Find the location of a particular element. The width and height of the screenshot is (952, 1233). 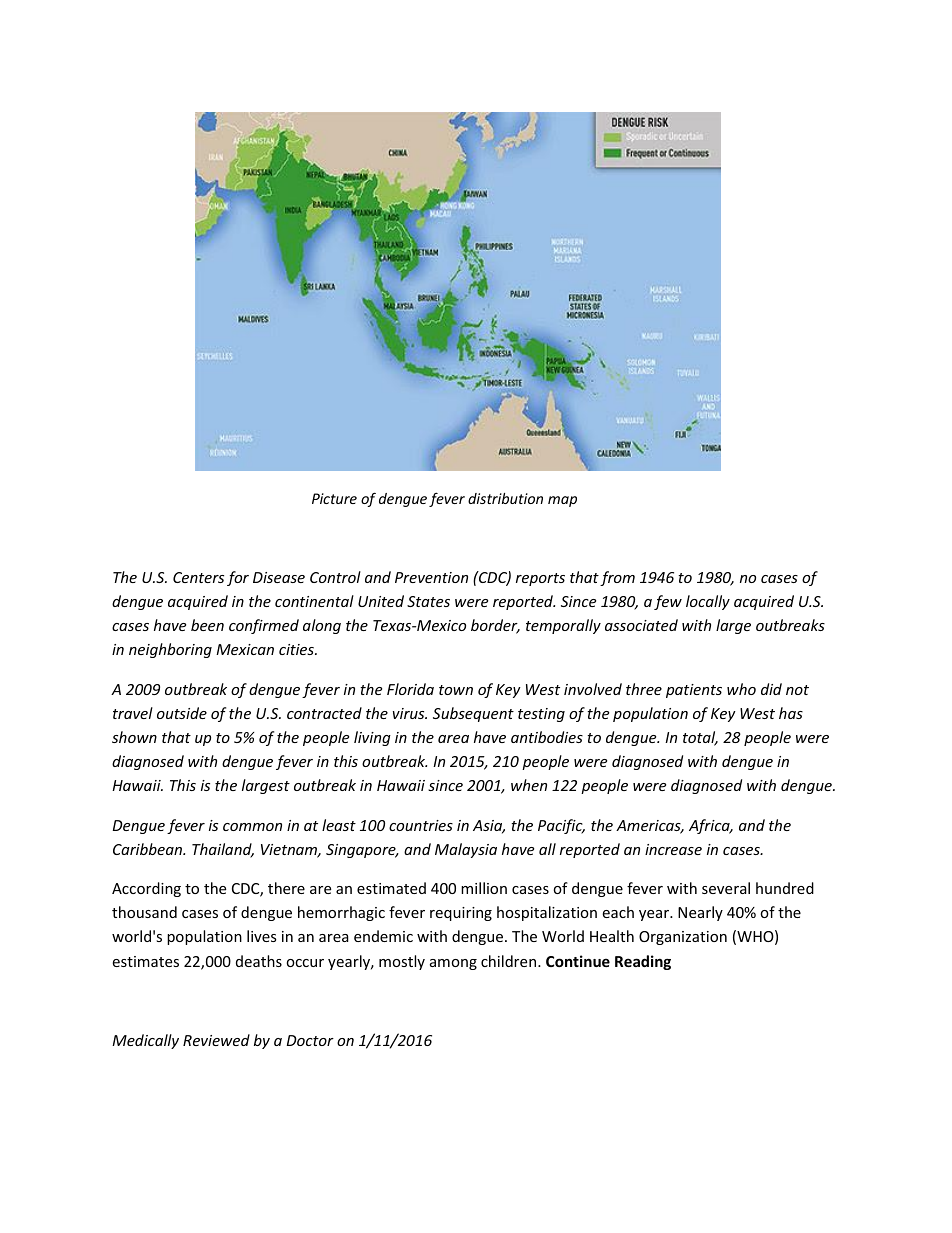

increase is located at coordinates (673, 849).
